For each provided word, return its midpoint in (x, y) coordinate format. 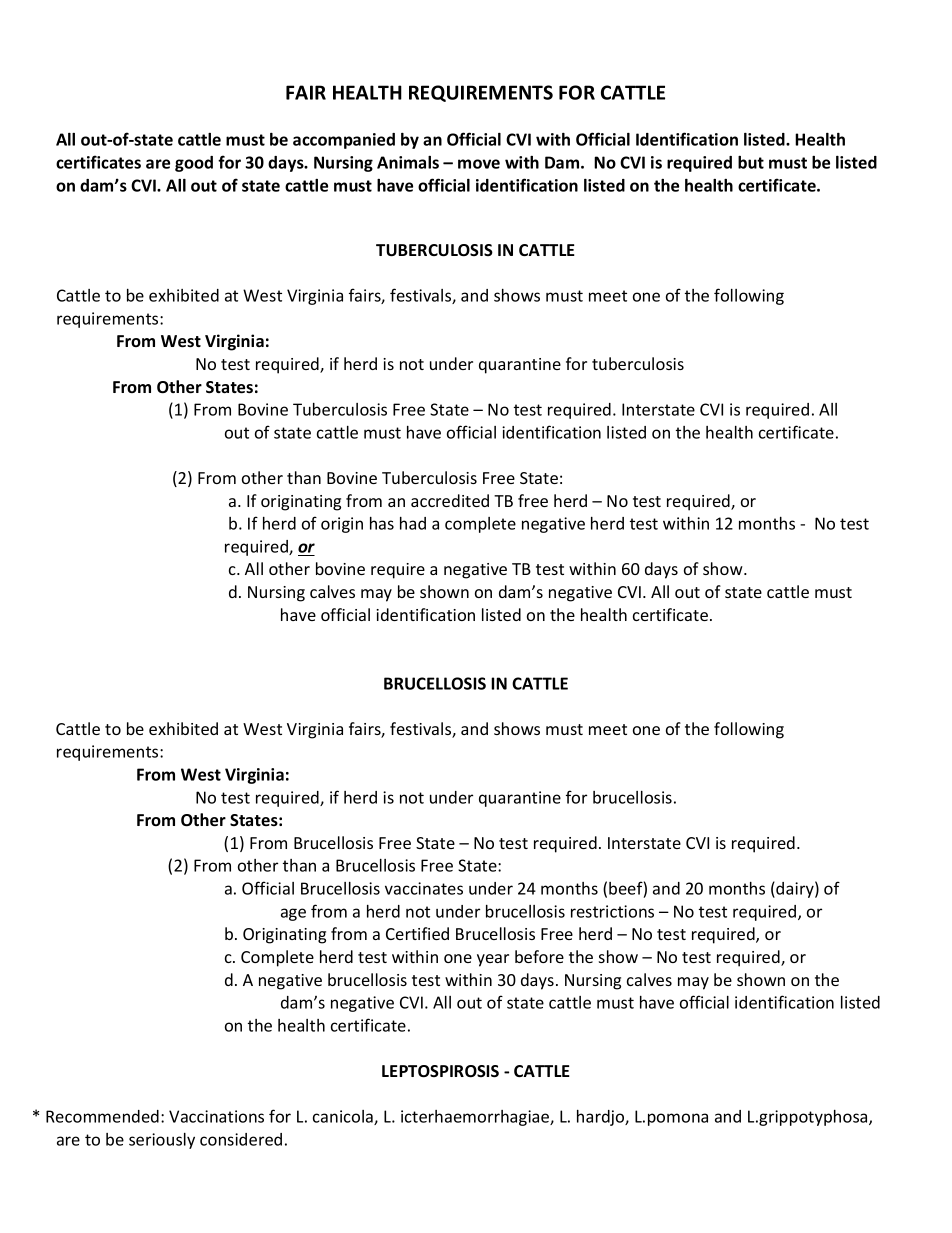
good (194, 164)
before (539, 956)
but (751, 162)
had (413, 523)
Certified (417, 933)
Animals (408, 162)
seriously (162, 1141)
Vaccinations (216, 1116)
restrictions (612, 911)
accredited (450, 500)
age (293, 914)
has (382, 523)
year (493, 960)
